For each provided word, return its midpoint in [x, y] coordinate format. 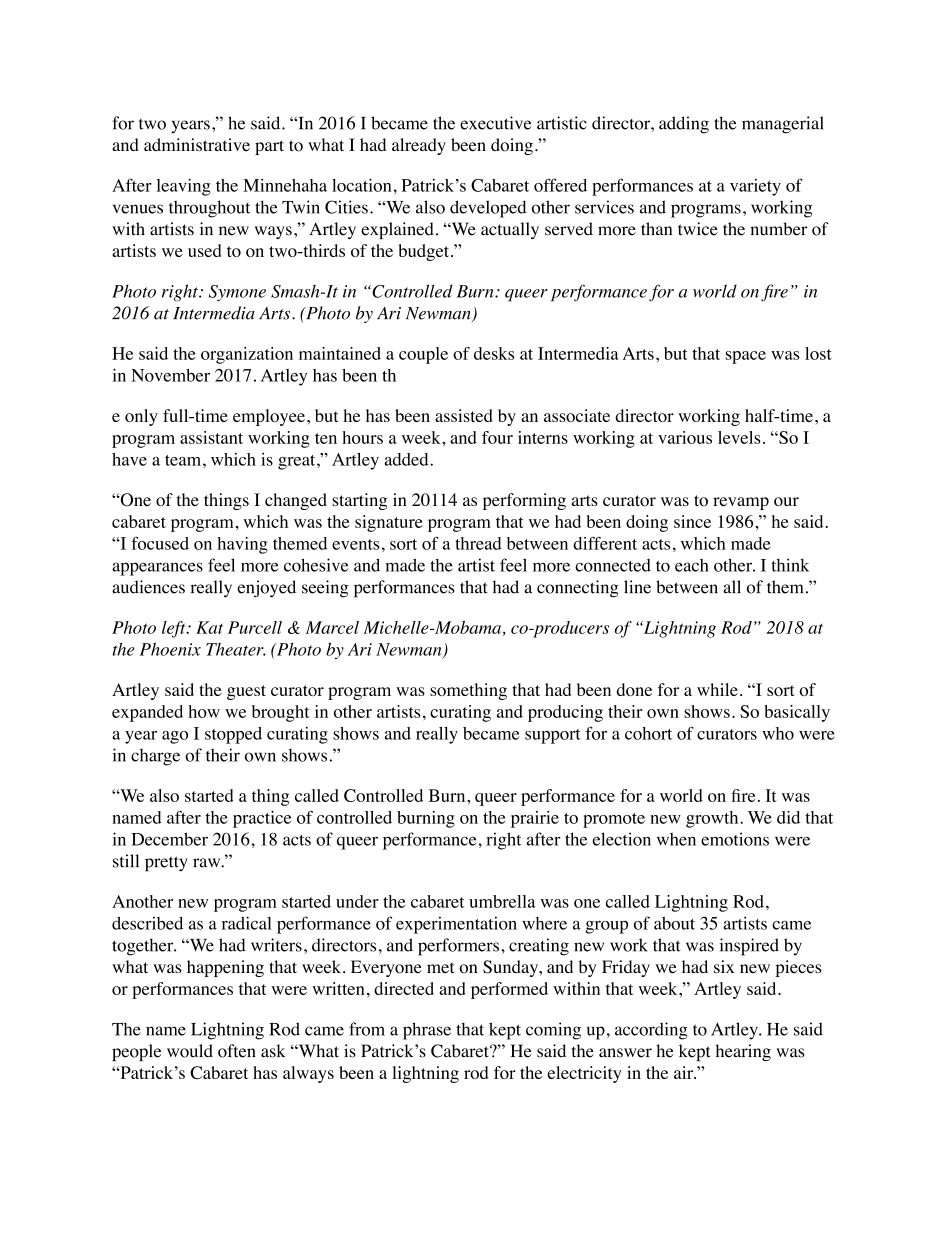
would [190, 1051]
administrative [197, 145]
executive [496, 123]
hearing [743, 1052]
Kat [209, 627]
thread [478, 543]
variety [755, 187]
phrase [427, 1031]
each [692, 565]
